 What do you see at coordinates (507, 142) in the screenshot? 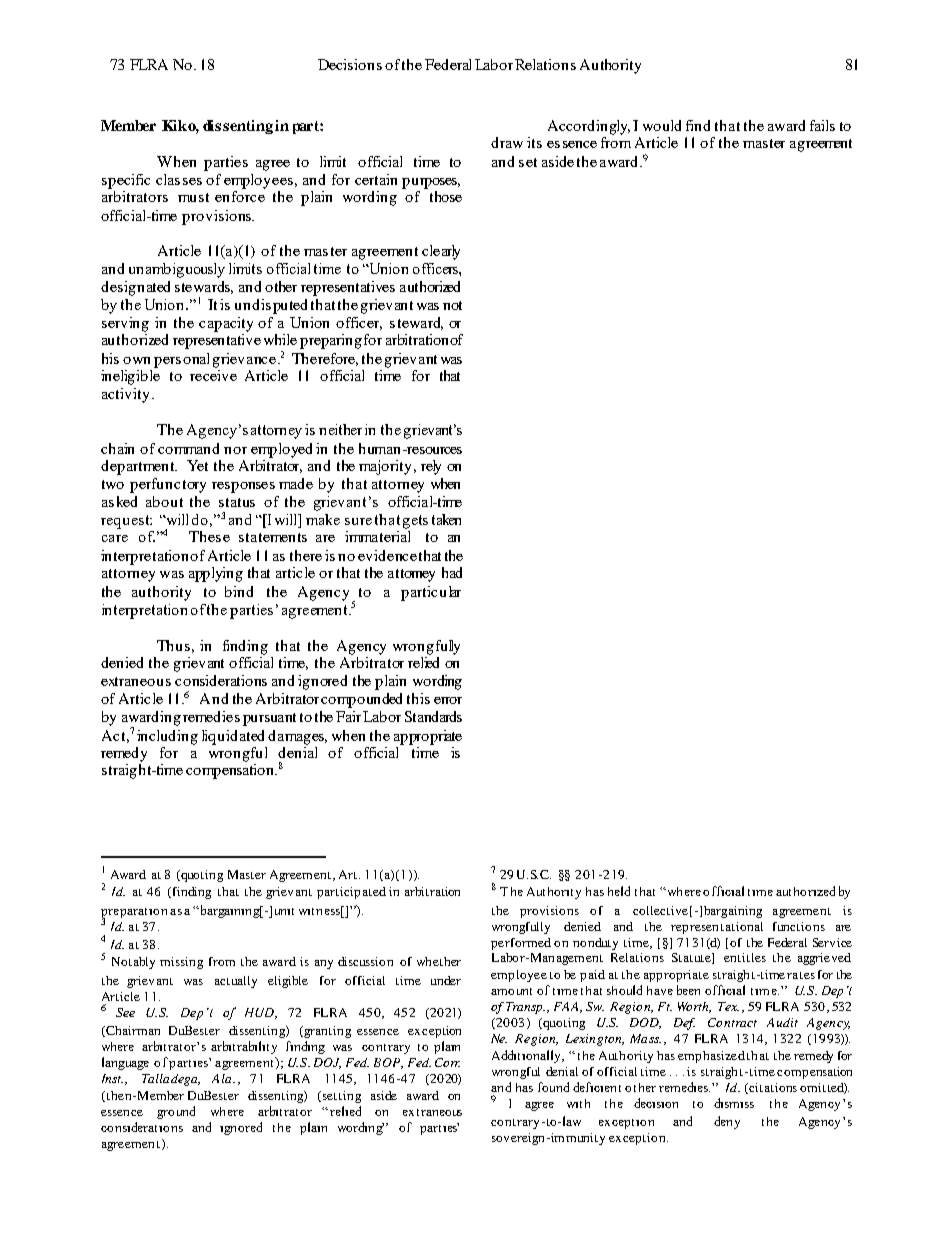
I see `draw` at bounding box center [507, 142].
